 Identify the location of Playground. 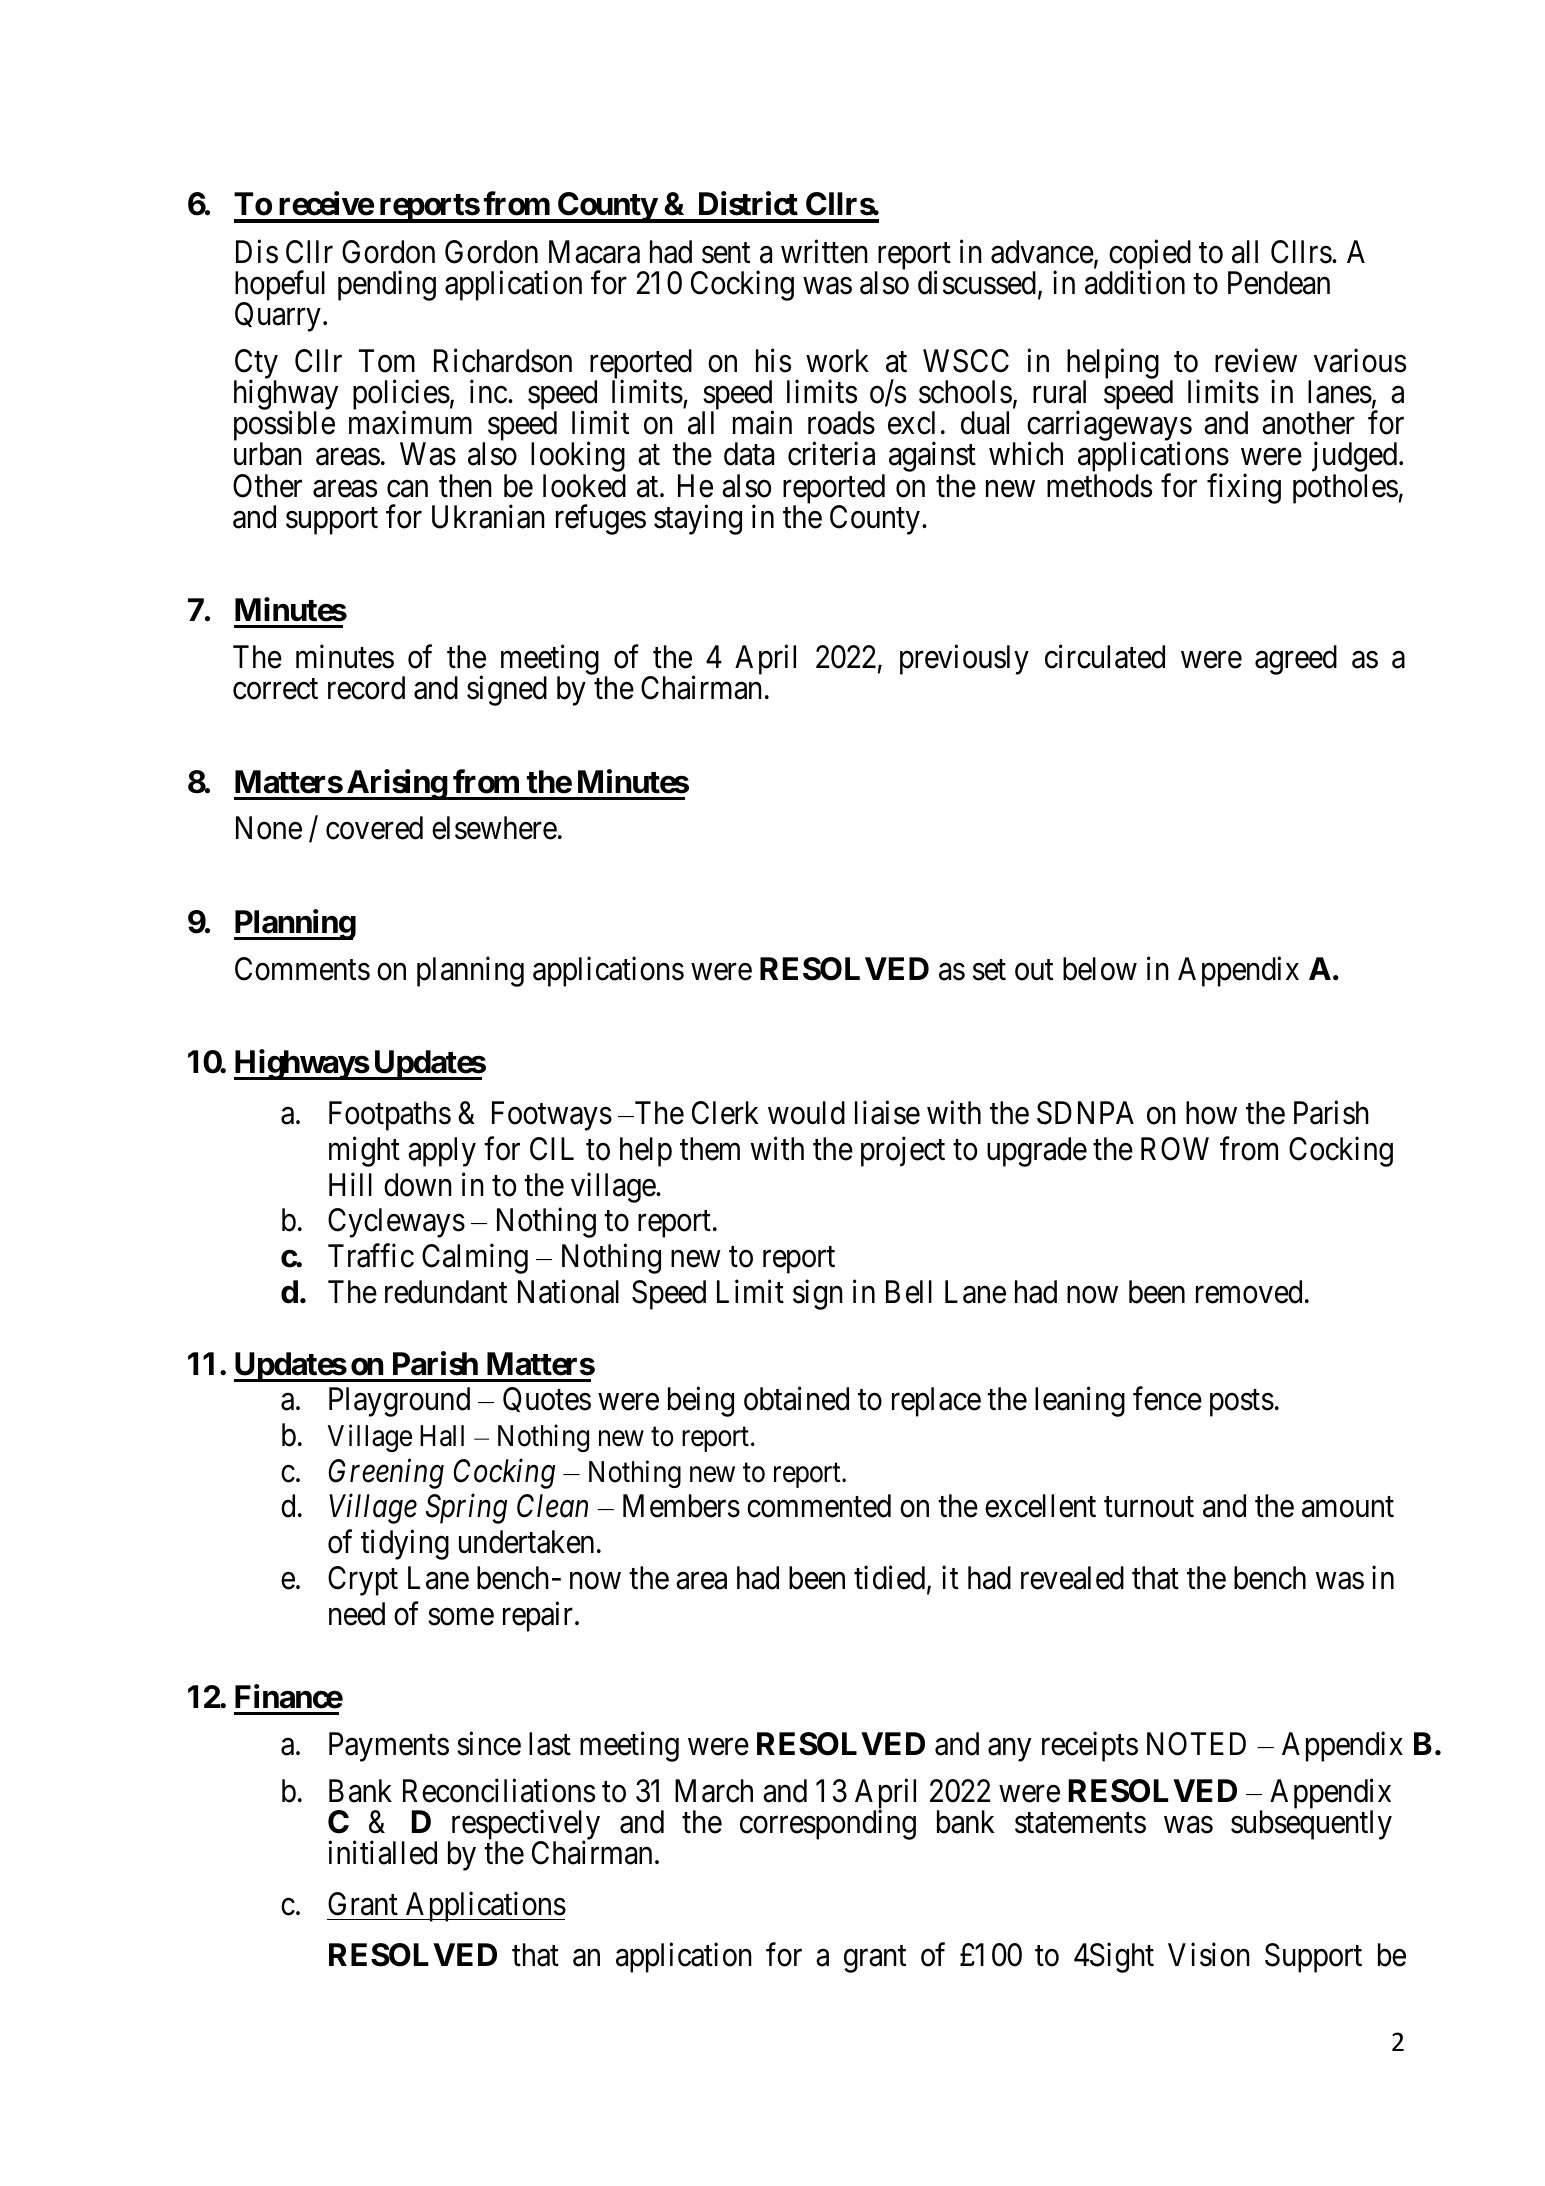
(399, 1402).
